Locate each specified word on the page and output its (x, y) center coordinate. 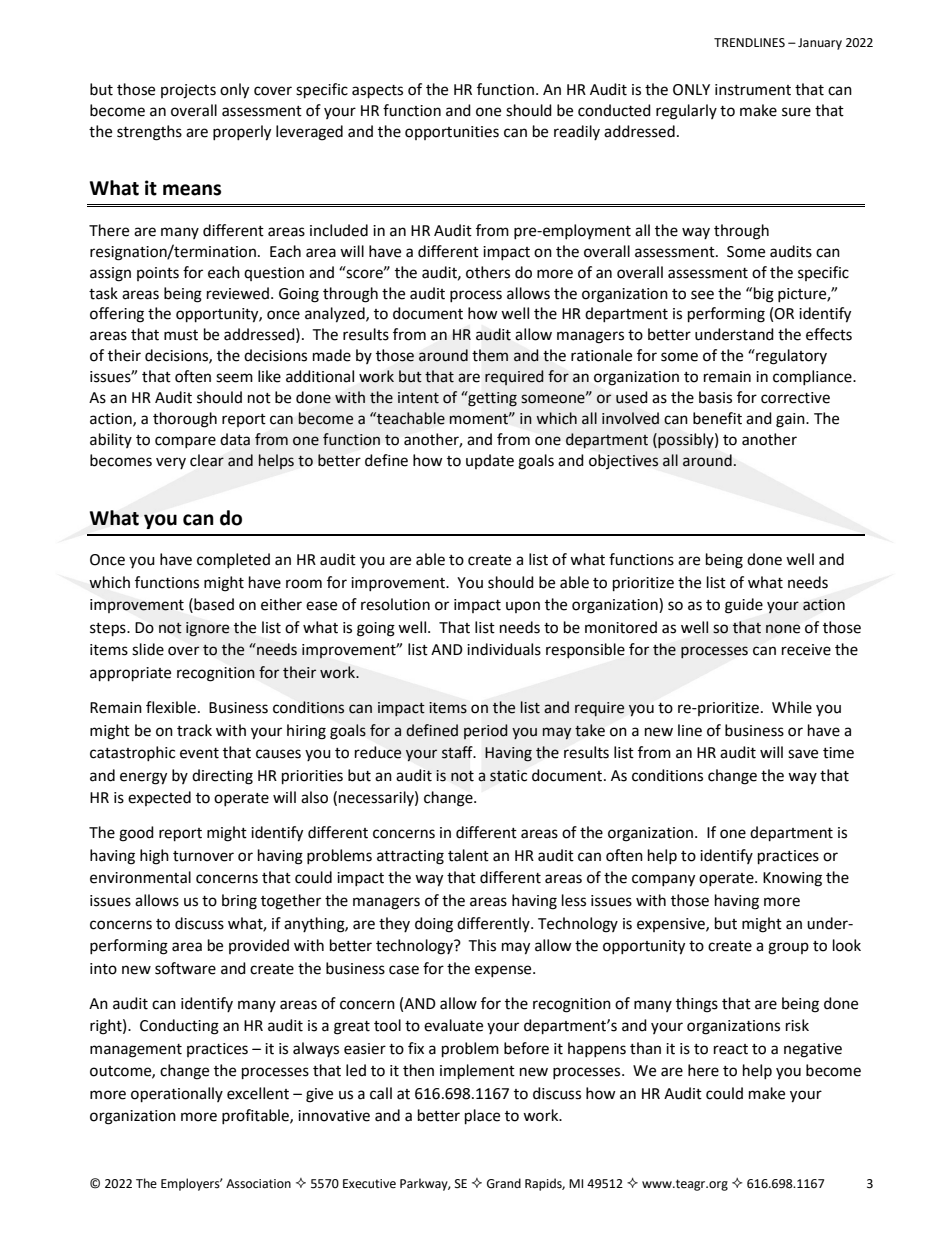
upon (523, 607)
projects (188, 91)
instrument (753, 90)
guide (744, 606)
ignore (207, 629)
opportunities (452, 133)
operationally (177, 1095)
